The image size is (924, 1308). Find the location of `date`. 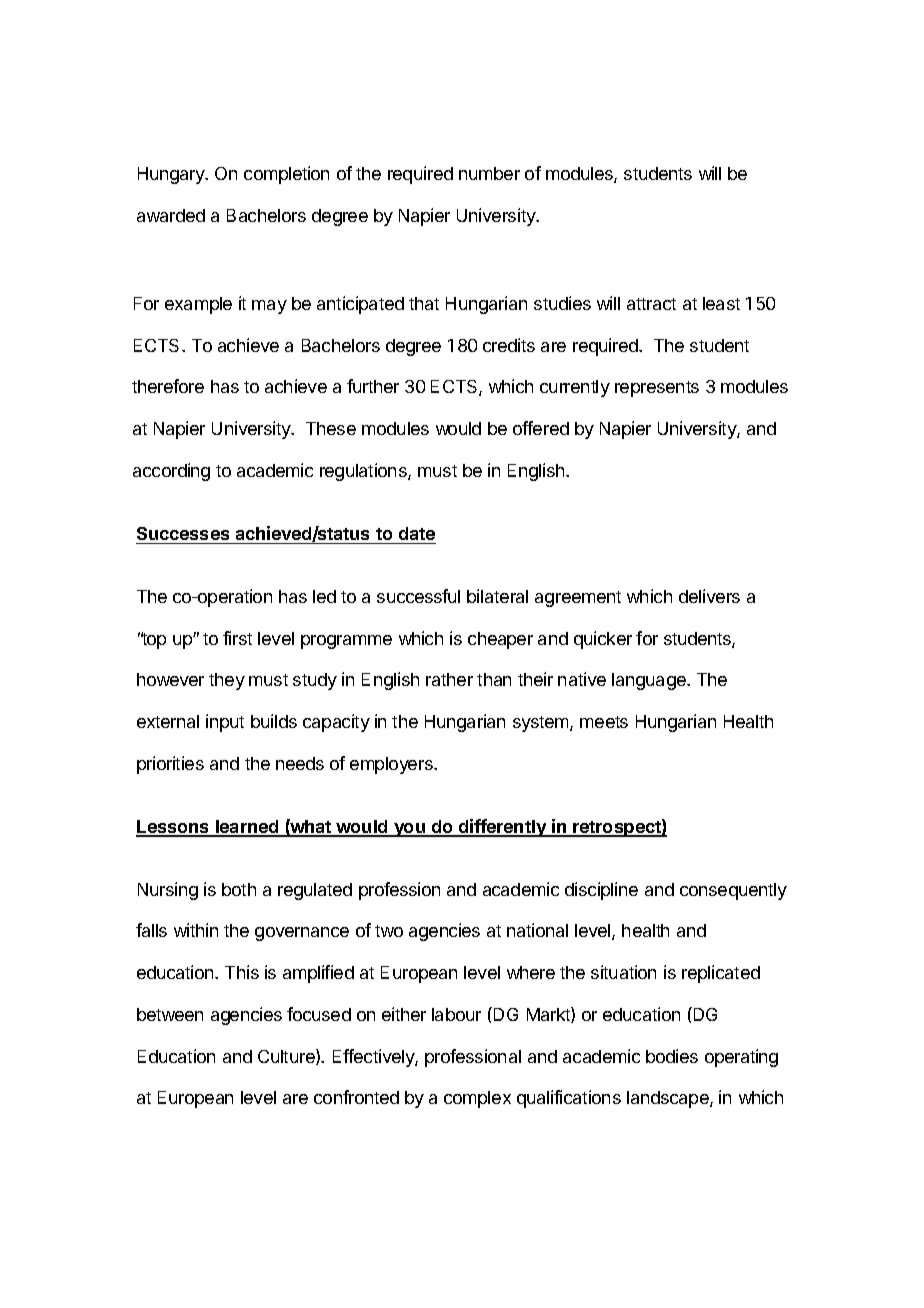

date is located at coordinates (417, 533).
